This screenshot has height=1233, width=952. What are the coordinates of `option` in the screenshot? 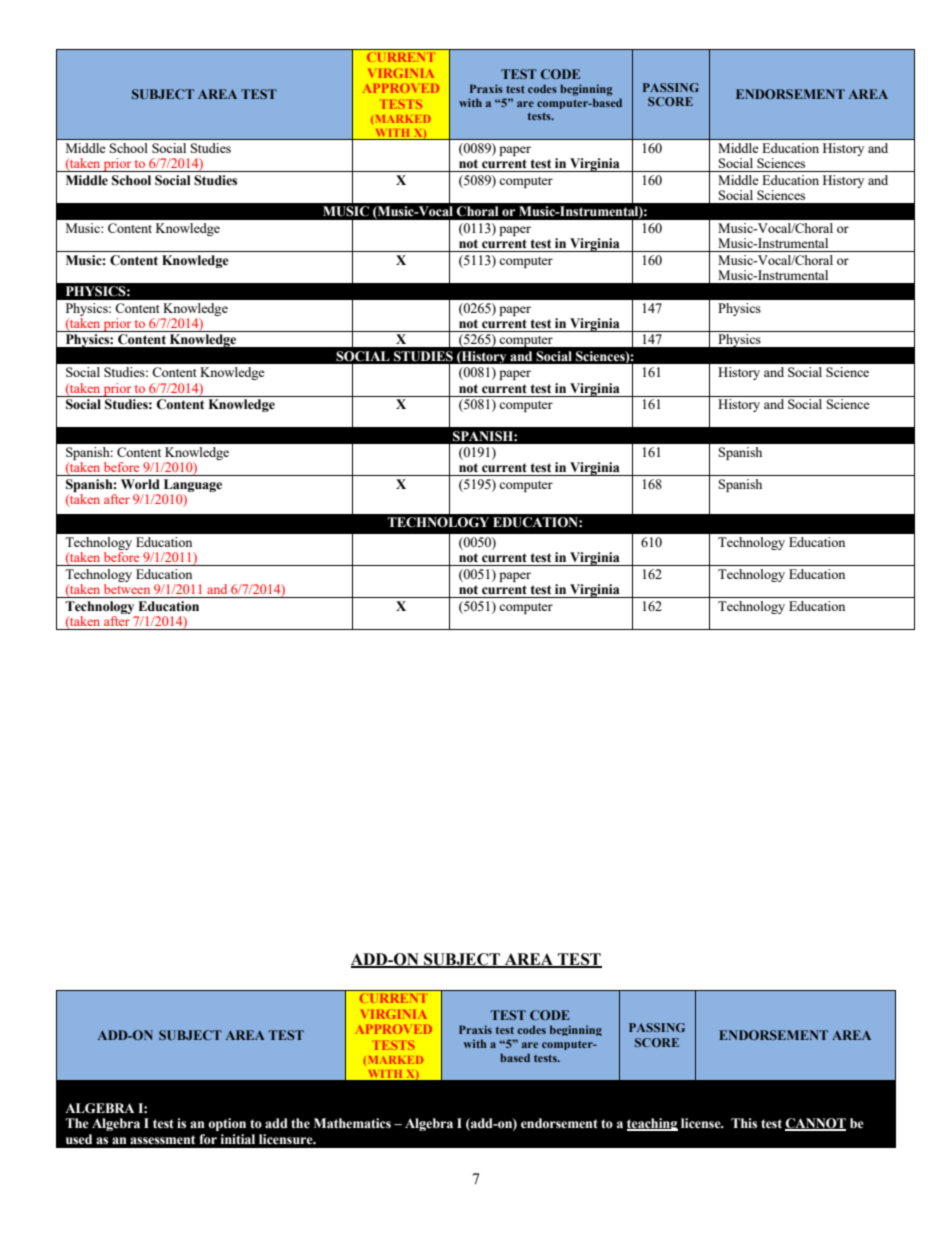 It's located at (227, 1124).
